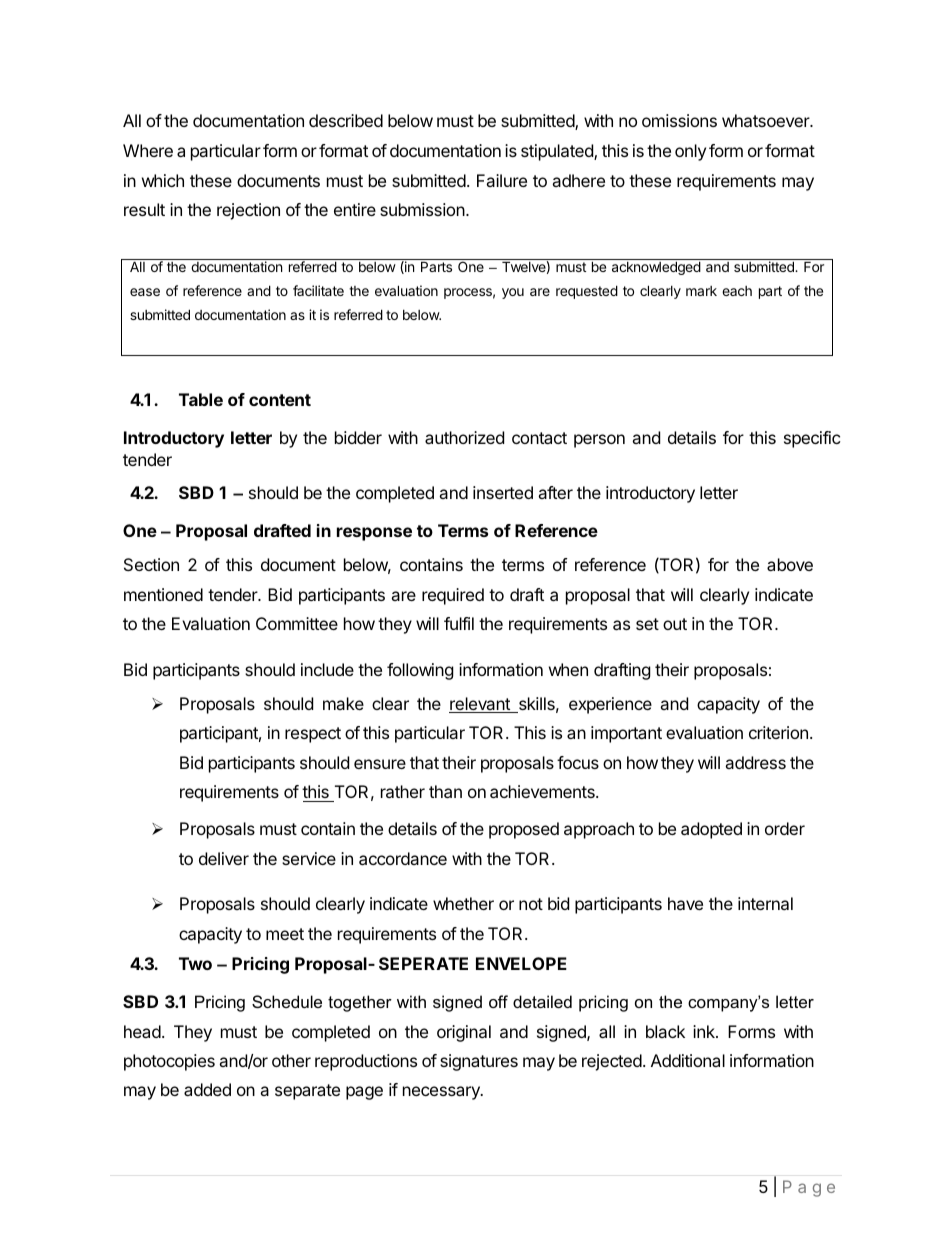 The image size is (952, 1233). What do you see at coordinates (163, 180) in the image?
I see `which` at bounding box center [163, 180].
